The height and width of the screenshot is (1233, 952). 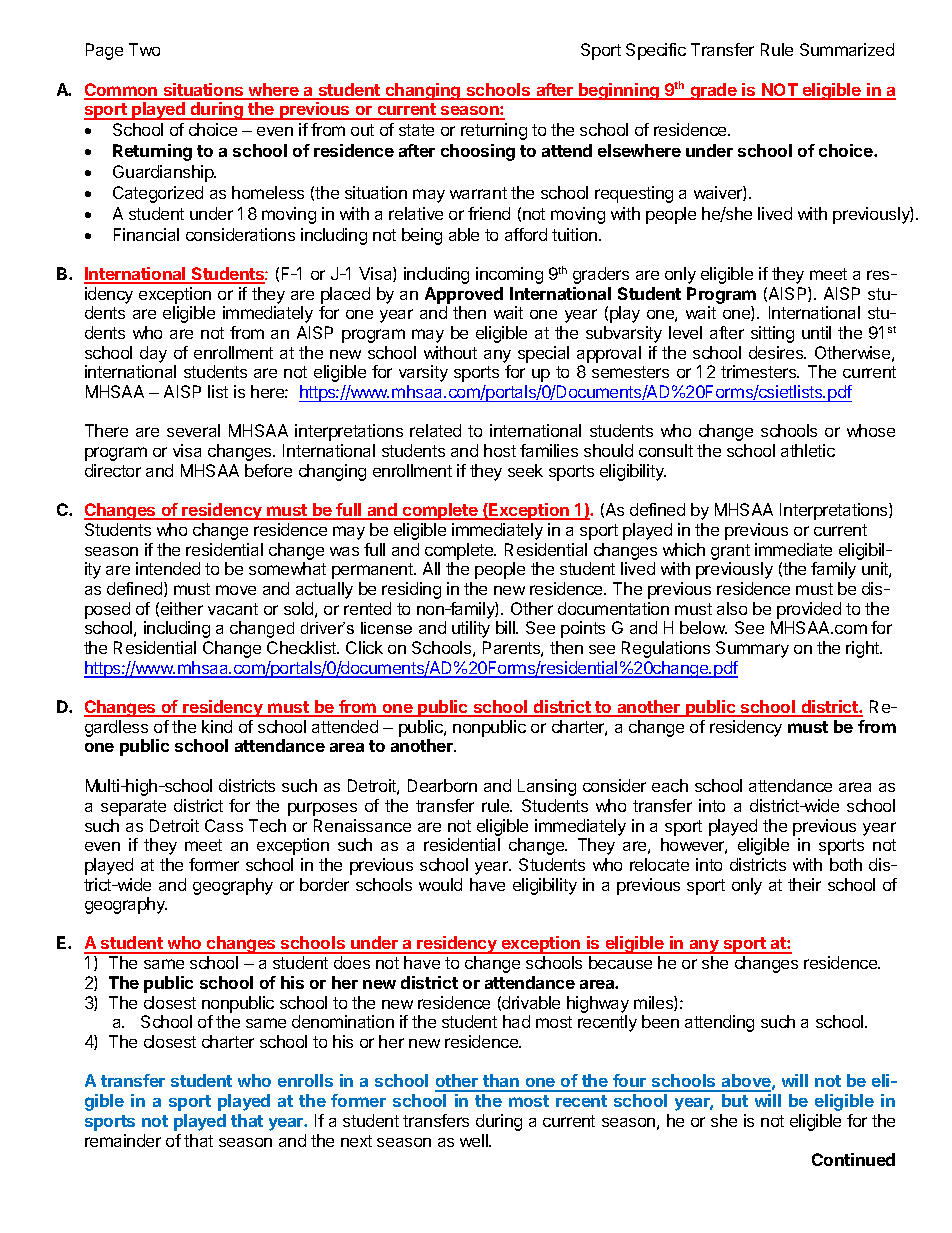 I want to click on Cass, so click(x=224, y=825).
